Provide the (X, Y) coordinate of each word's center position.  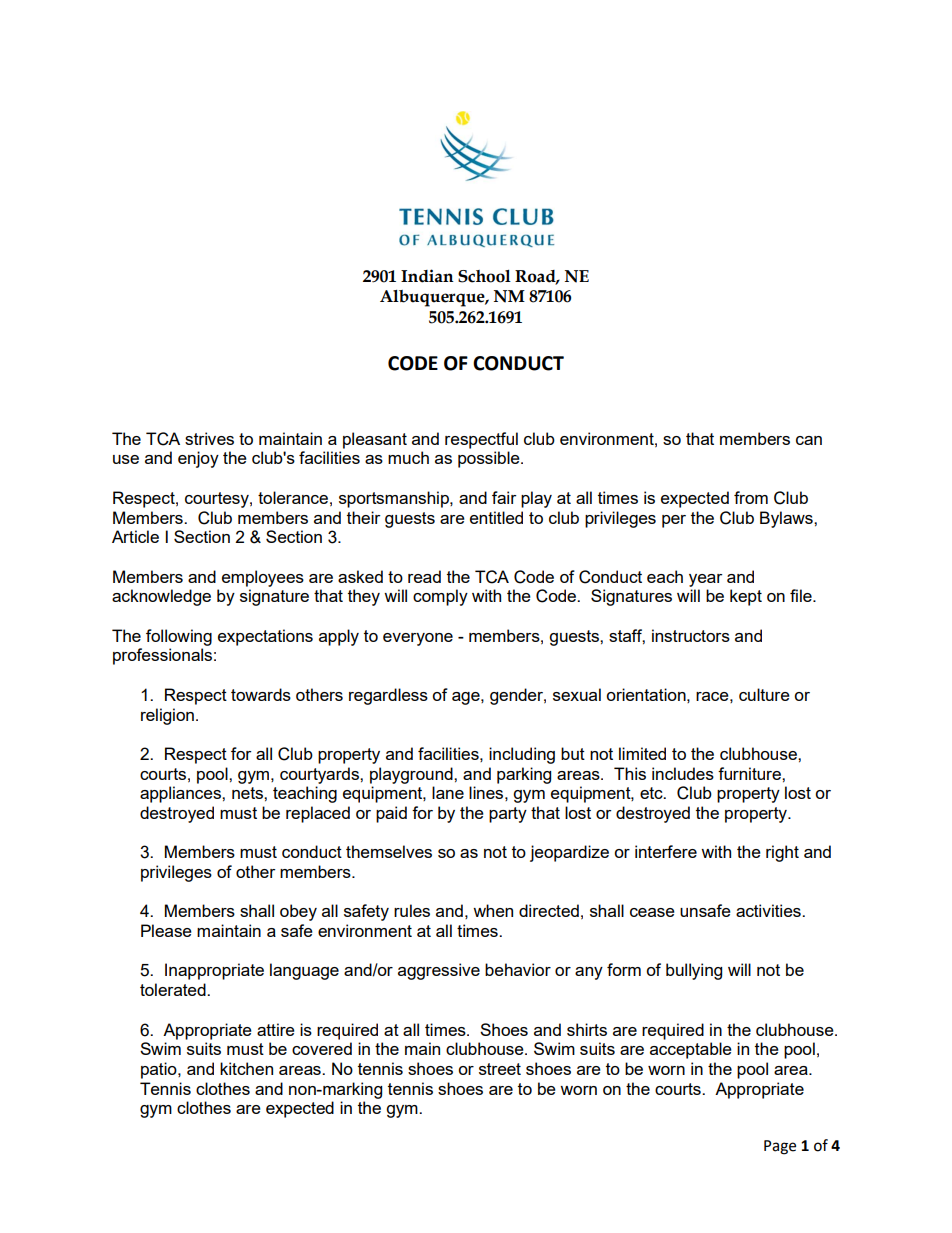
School (484, 276)
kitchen (246, 1068)
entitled (496, 517)
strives (209, 438)
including (522, 755)
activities (769, 910)
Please (166, 930)
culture (764, 694)
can (809, 440)
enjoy (198, 459)
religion (167, 716)
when (493, 910)
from (751, 497)
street (500, 1069)
